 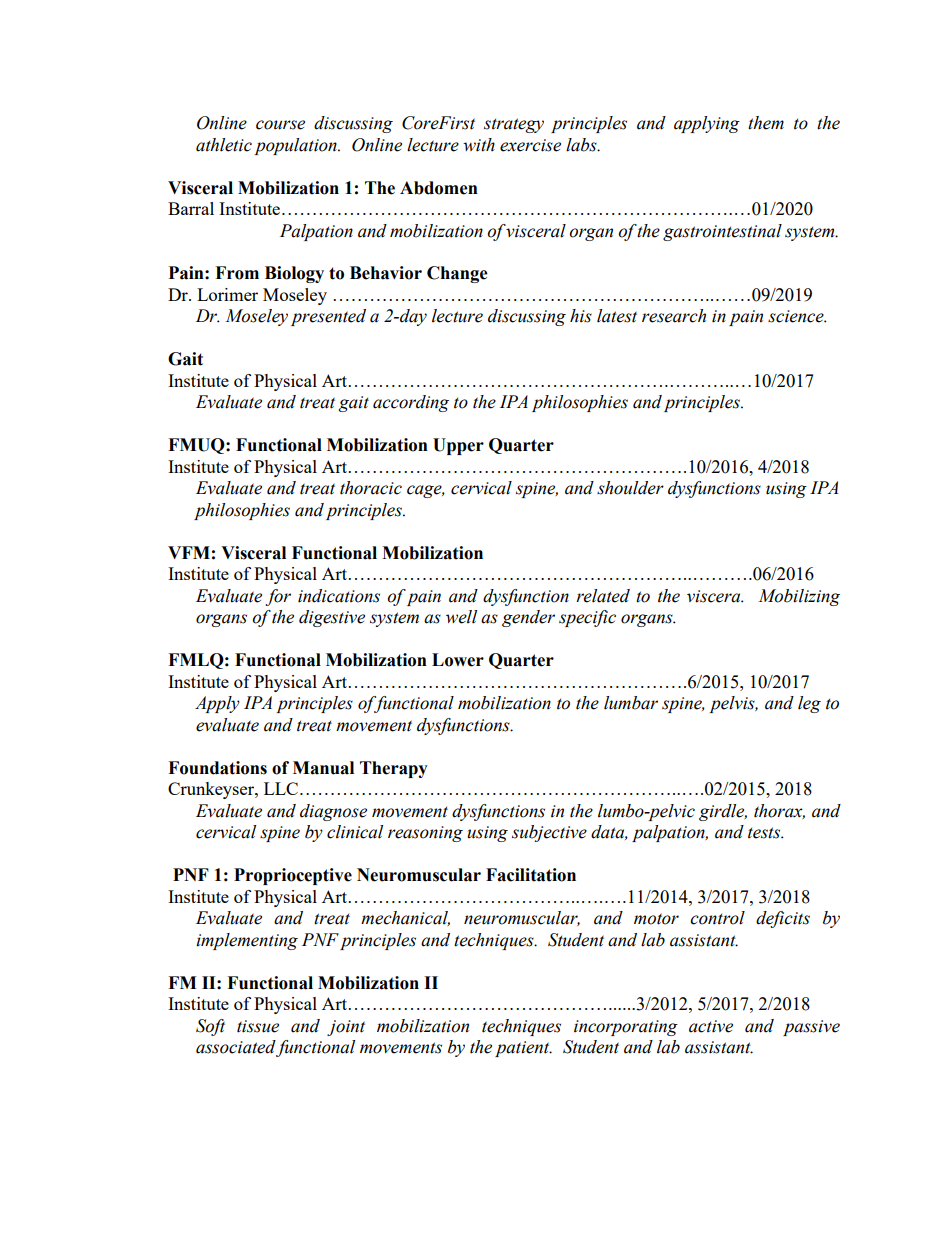 I want to click on tissue, so click(x=258, y=1026).
